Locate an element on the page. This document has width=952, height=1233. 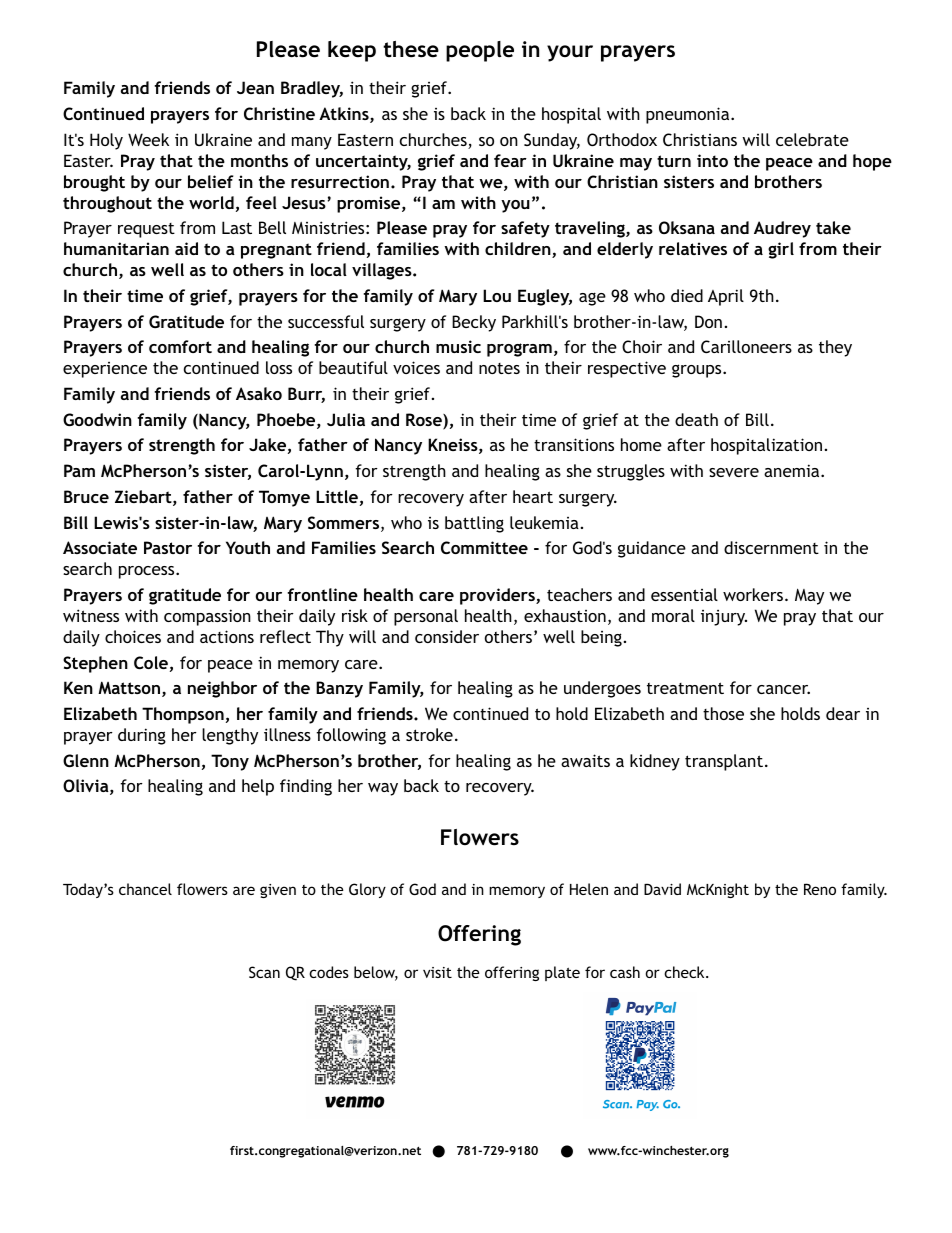
Scan is located at coordinates (264, 972).
